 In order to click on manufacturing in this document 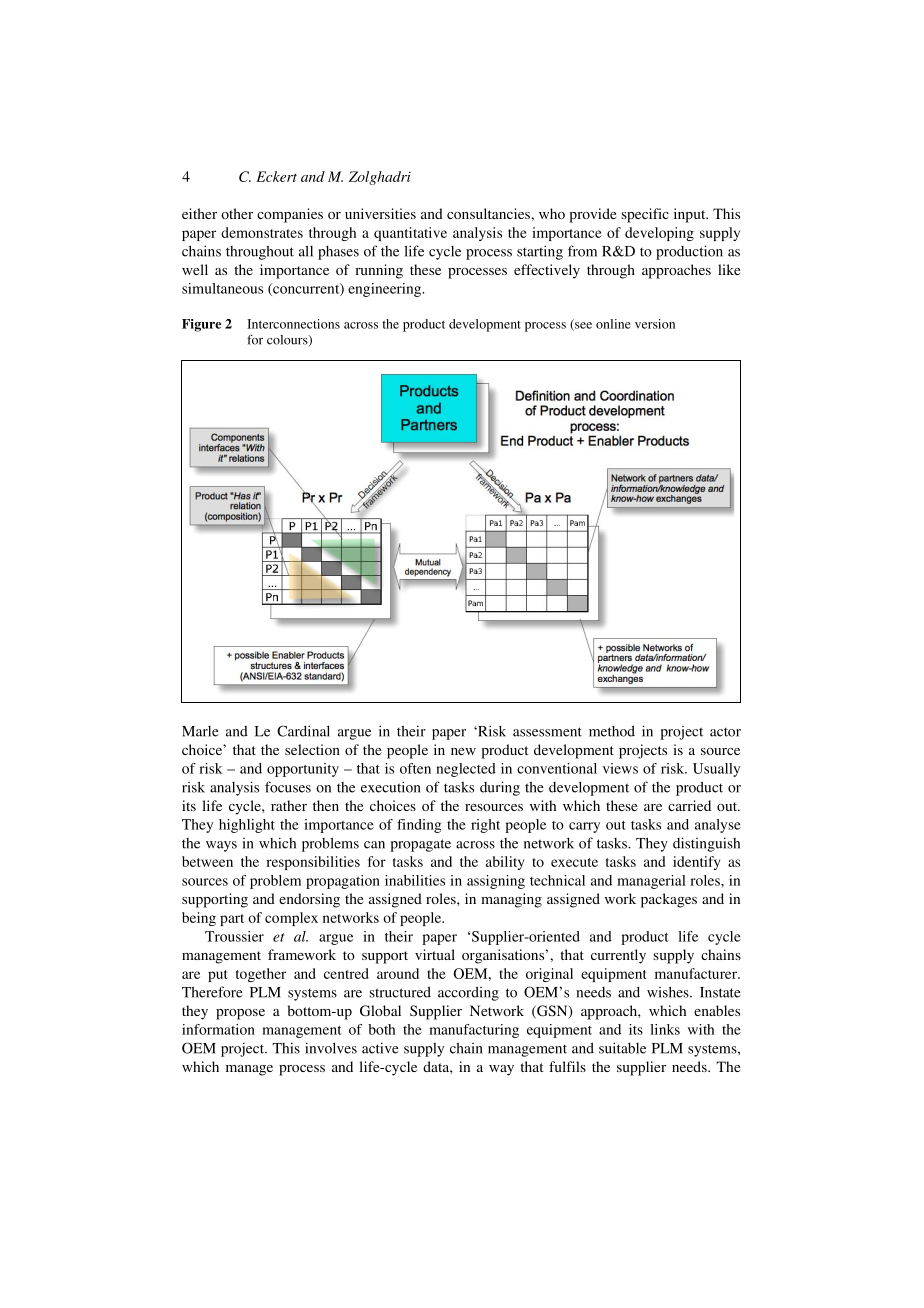, I will do `click(474, 1031)`.
